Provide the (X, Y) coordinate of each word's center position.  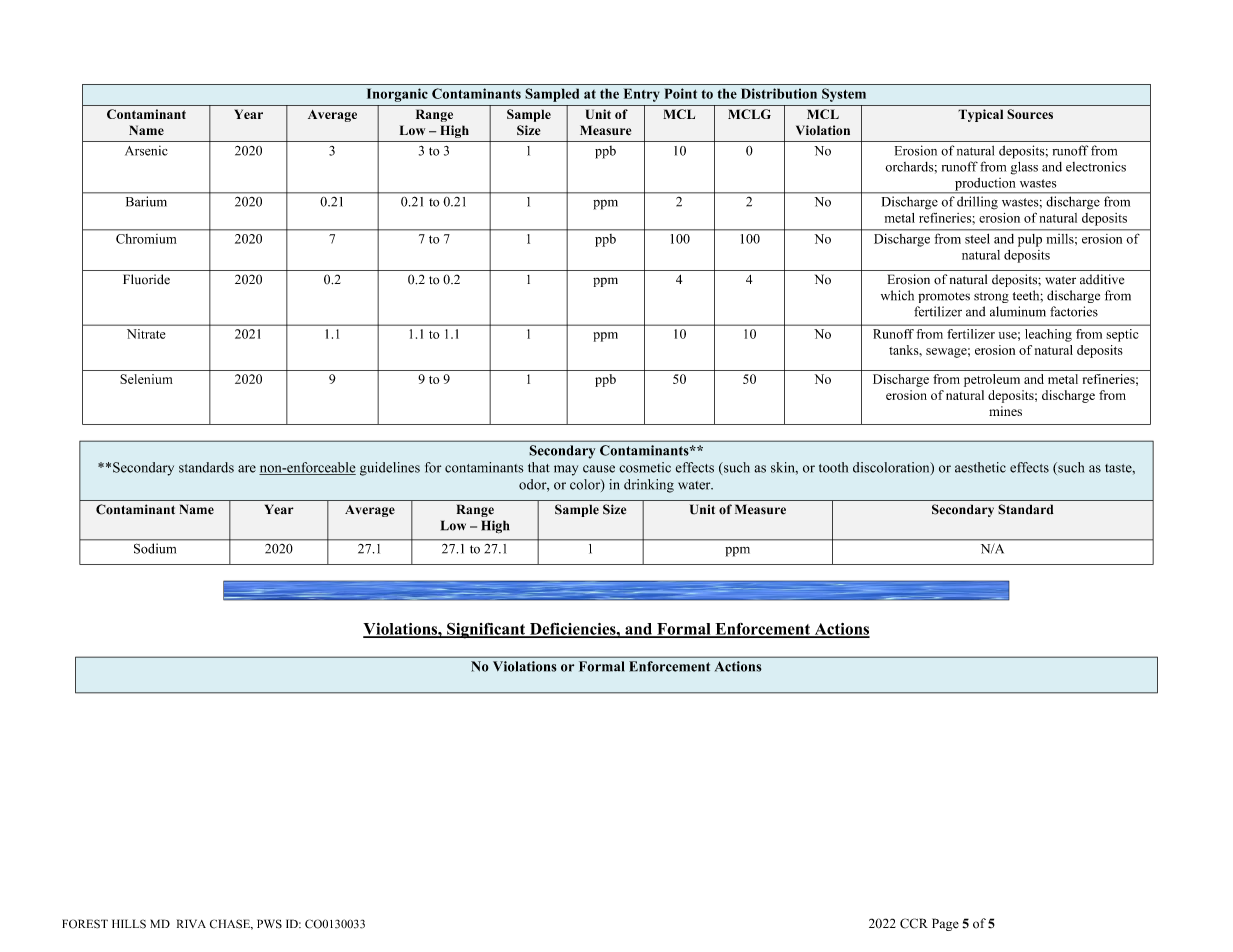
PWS (269, 924)
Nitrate (146, 334)
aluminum (1018, 311)
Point (681, 93)
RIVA (191, 923)
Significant (486, 631)
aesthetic (980, 467)
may (566, 470)
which (897, 295)
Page (945, 924)
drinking (649, 486)
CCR (914, 923)
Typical (980, 115)
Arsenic (146, 150)
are (247, 469)
